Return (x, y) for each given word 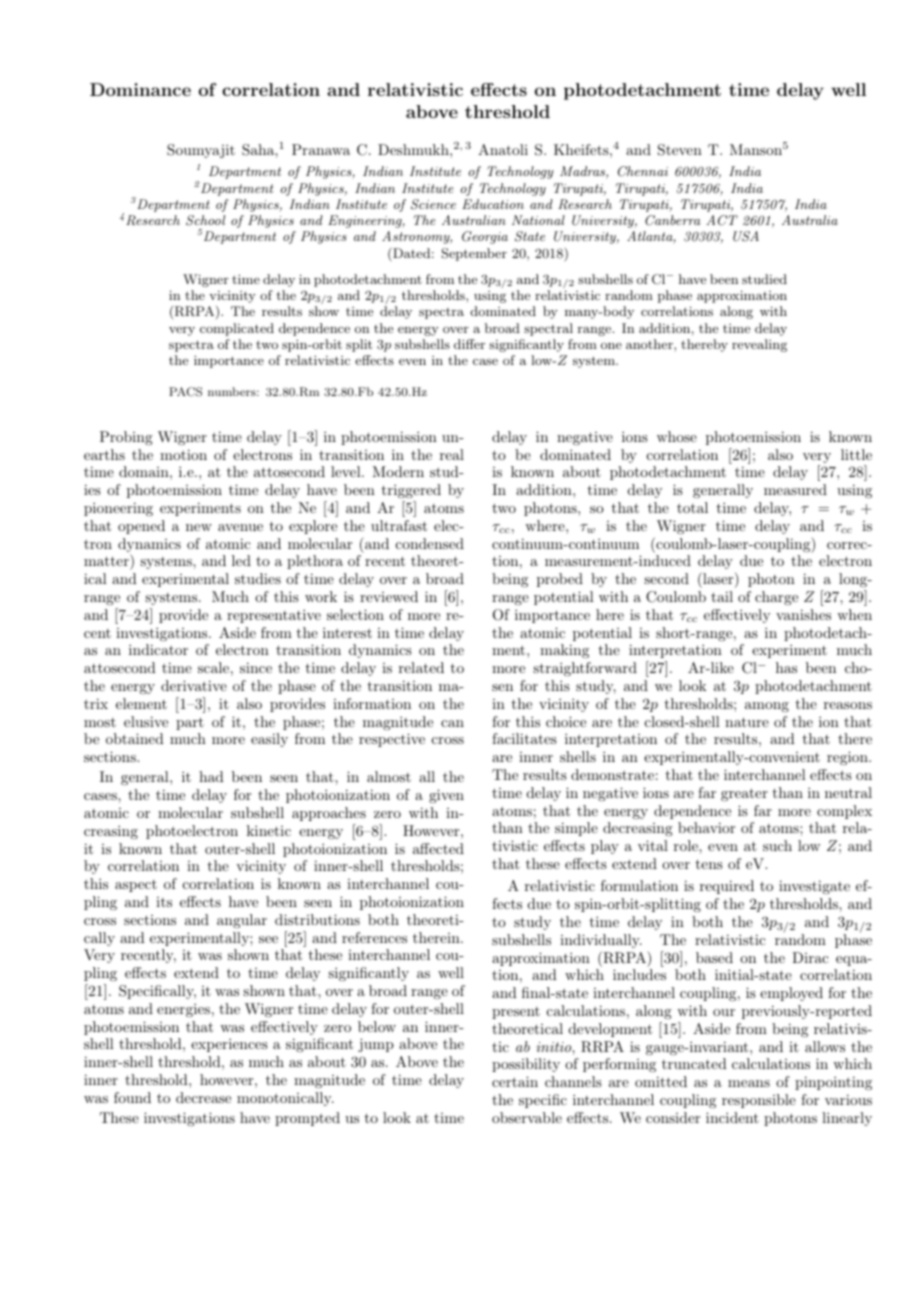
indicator (158, 649)
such (777, 845)
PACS (185, 392)
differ (469, 344)
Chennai (643, 171)
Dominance (140, 89)
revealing (759, 345)
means (749, 1083)
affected (438, 848)
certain (515, 1081)
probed (560, 580)
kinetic (269, 830)
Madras (583, 172)
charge (776, 598)
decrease (203, 1097)
